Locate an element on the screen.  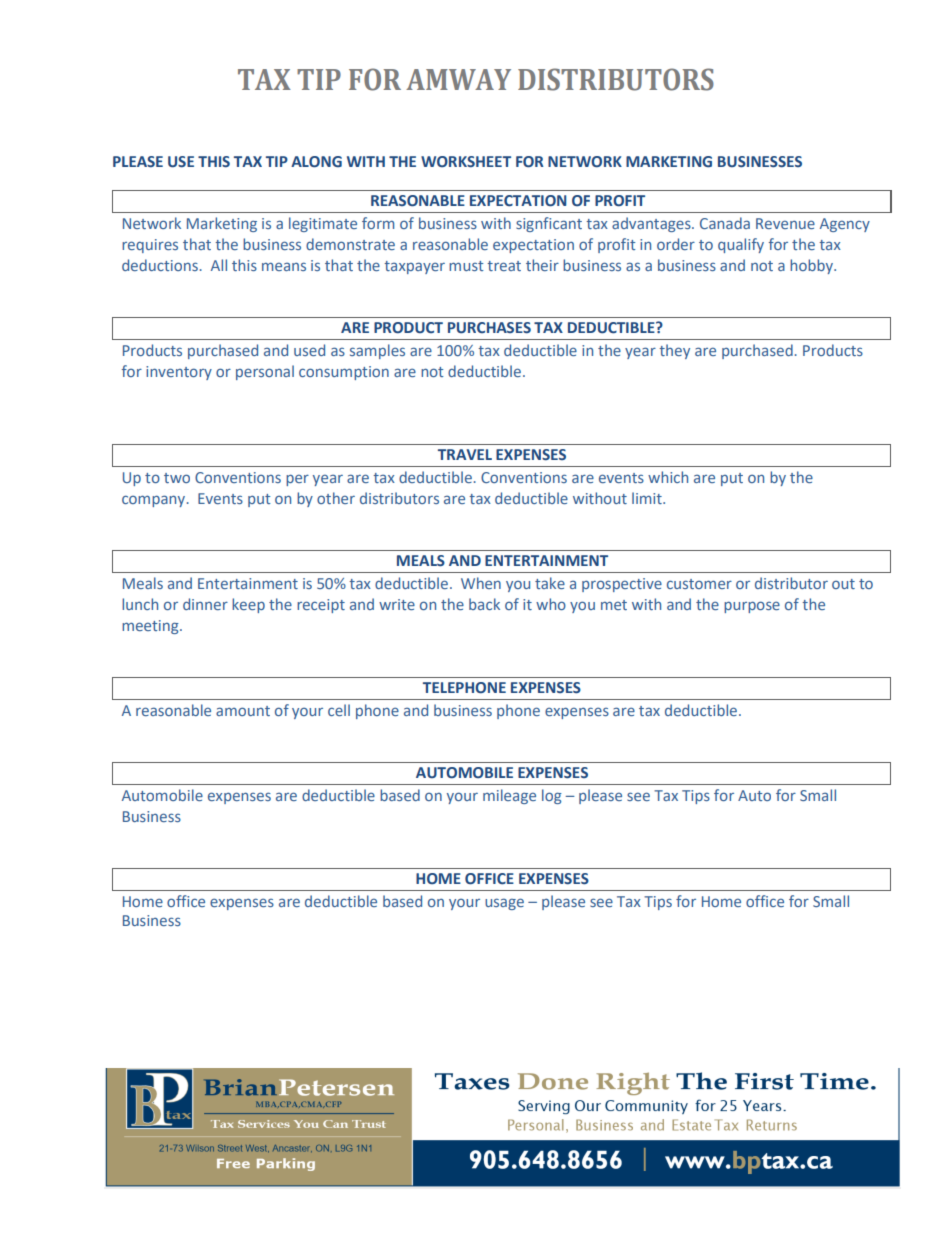
personal is located at coordinates (265, 372).
